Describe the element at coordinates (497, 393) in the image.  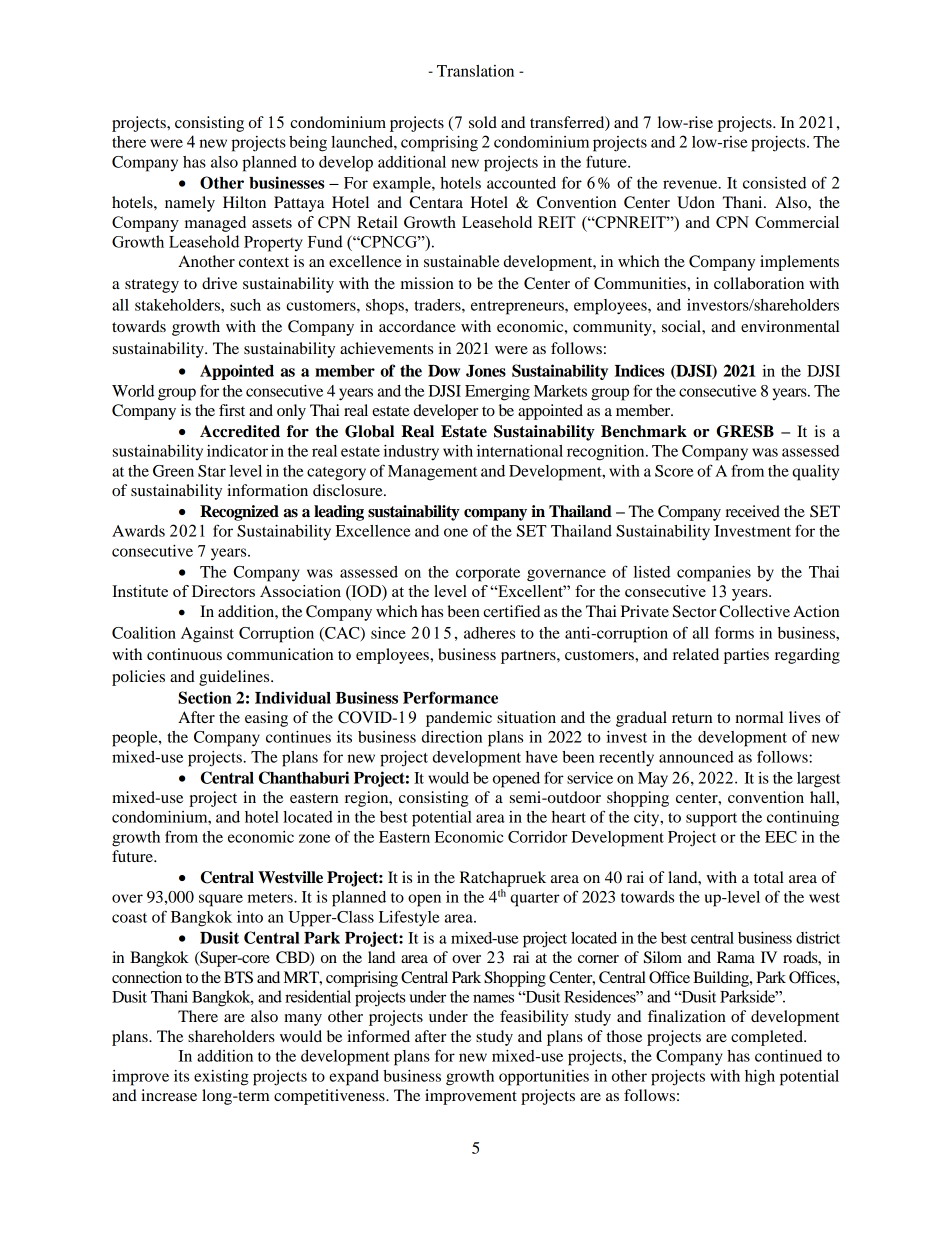
I see `Emerging` at that location.
